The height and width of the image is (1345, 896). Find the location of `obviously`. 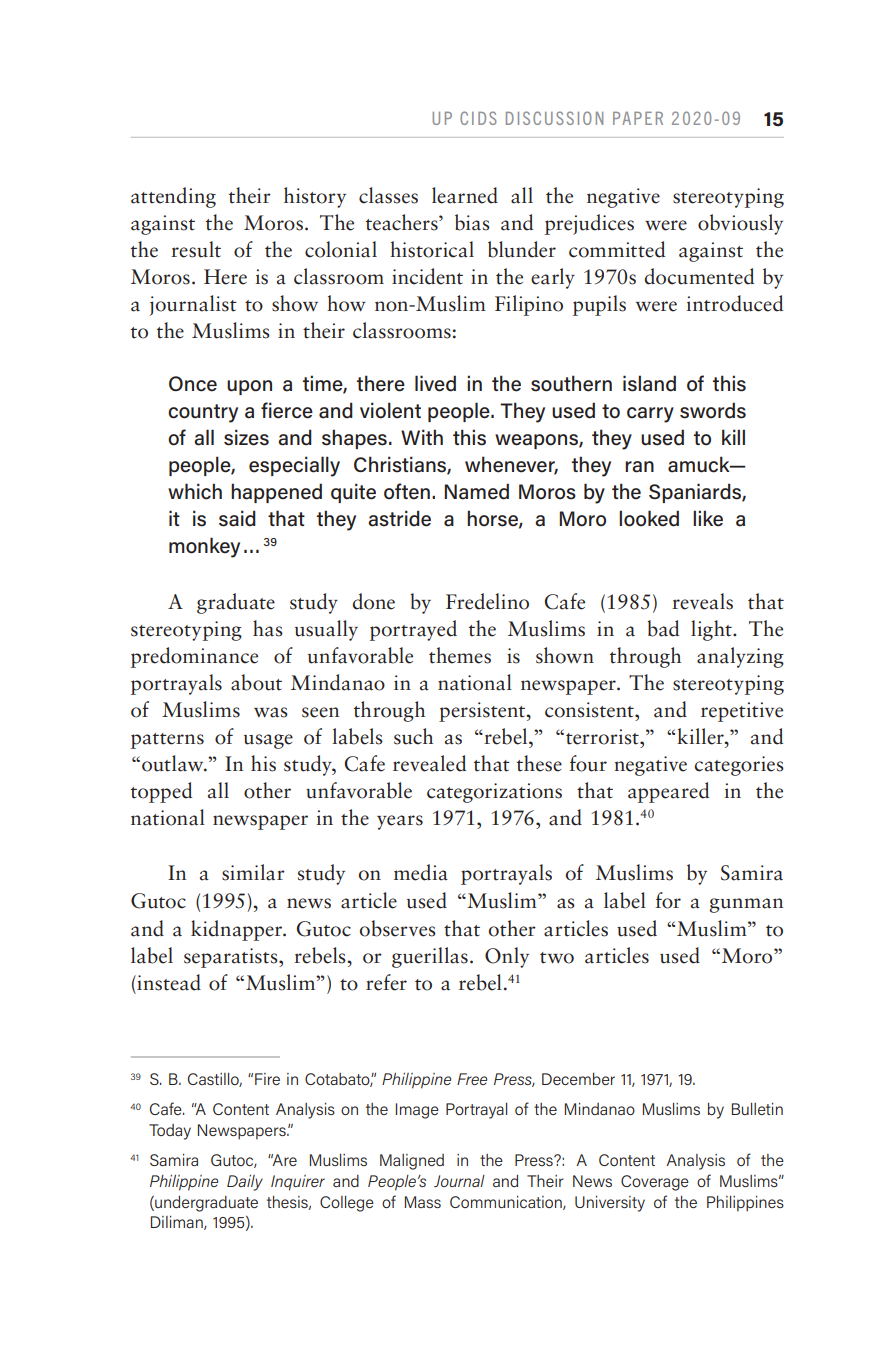

obviously is located at coordinates (740, 224).
